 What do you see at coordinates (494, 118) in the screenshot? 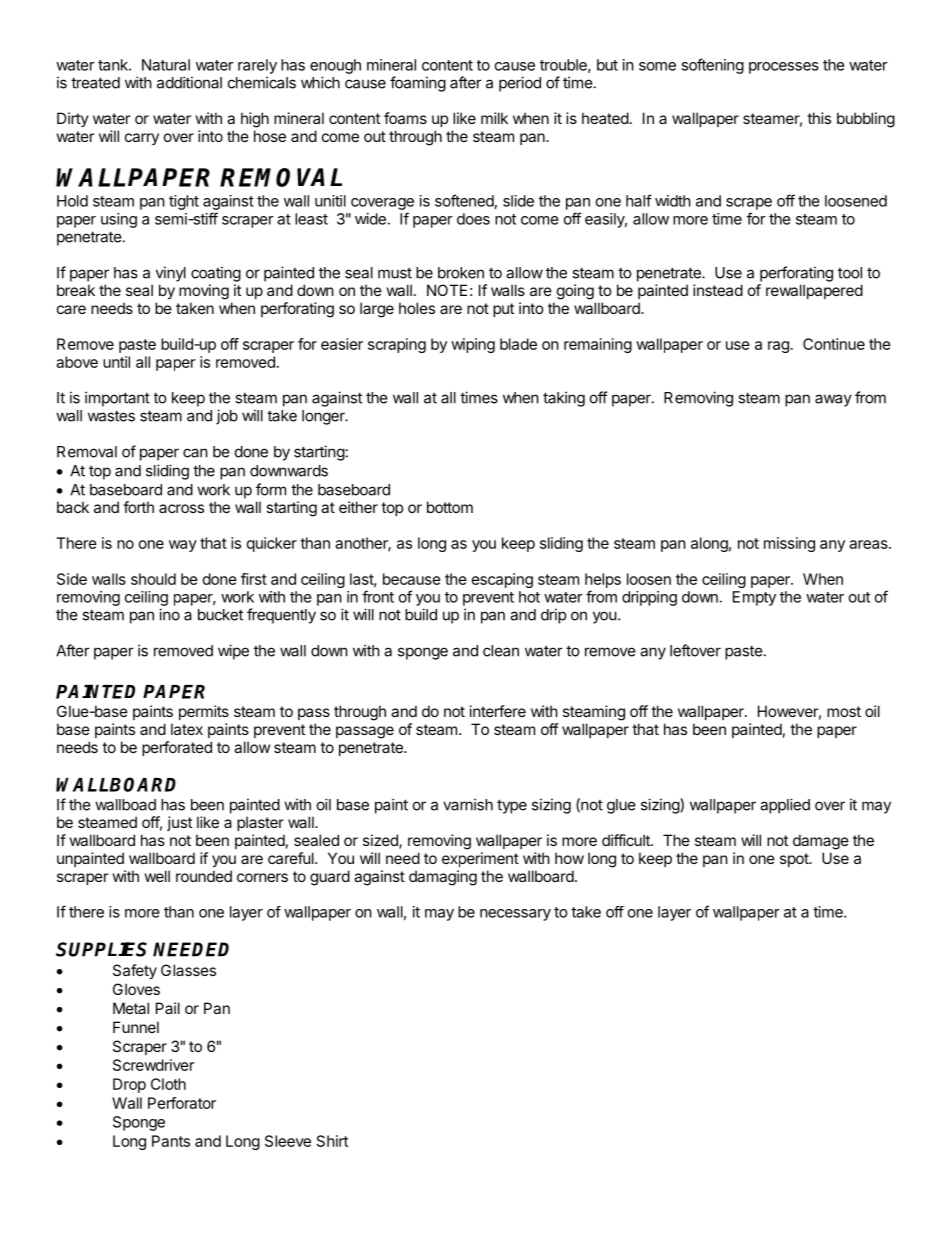
I see `milk` at bounding box center [494, 118].
